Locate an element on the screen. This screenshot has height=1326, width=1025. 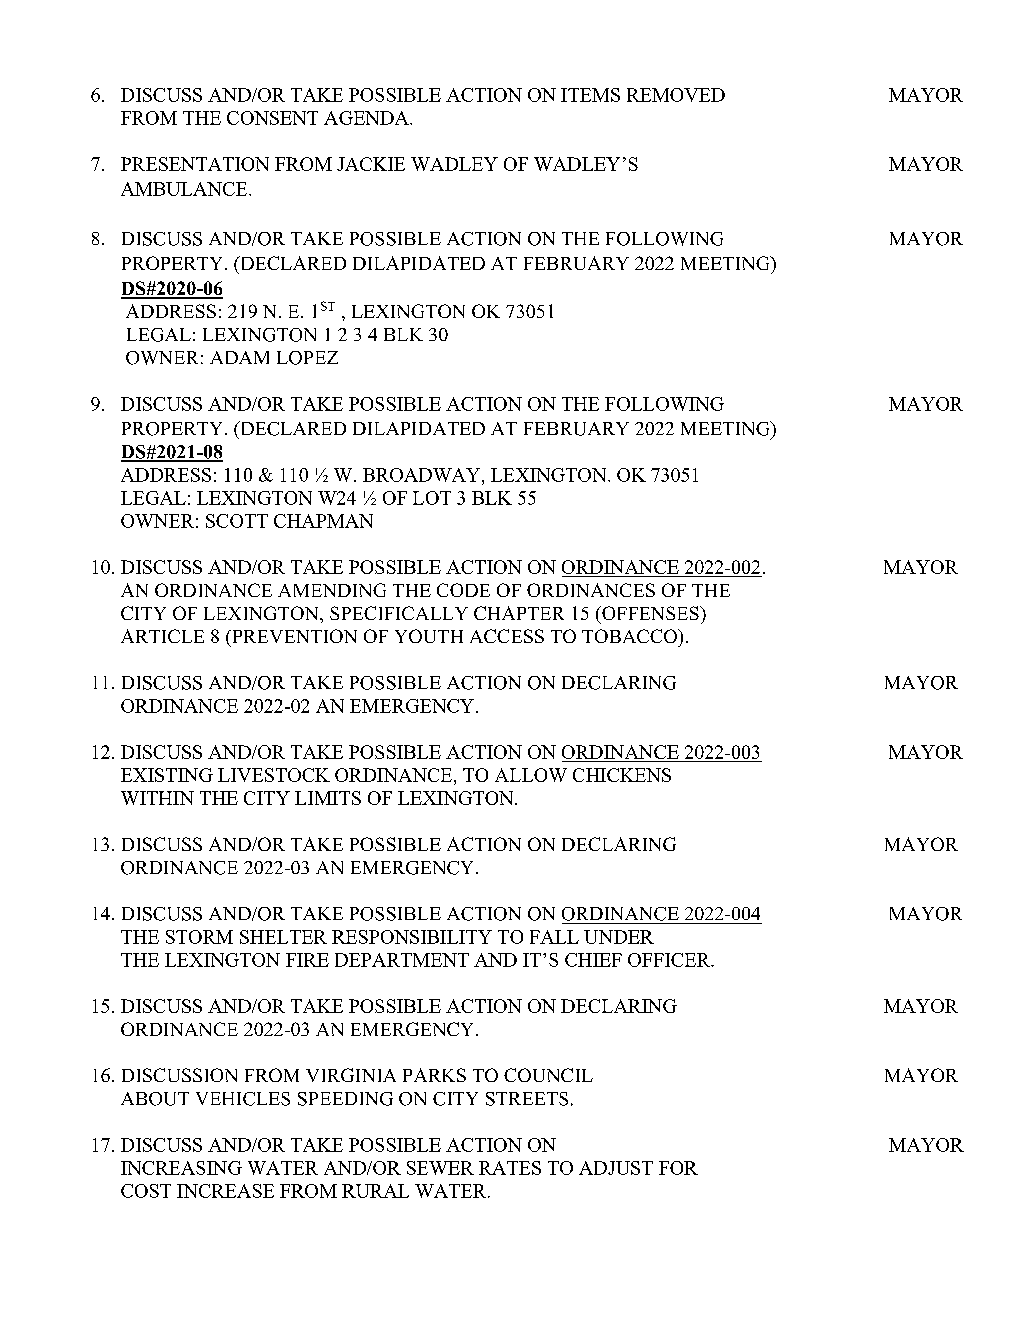
AGENDA is located at coordinates (367, 118).
